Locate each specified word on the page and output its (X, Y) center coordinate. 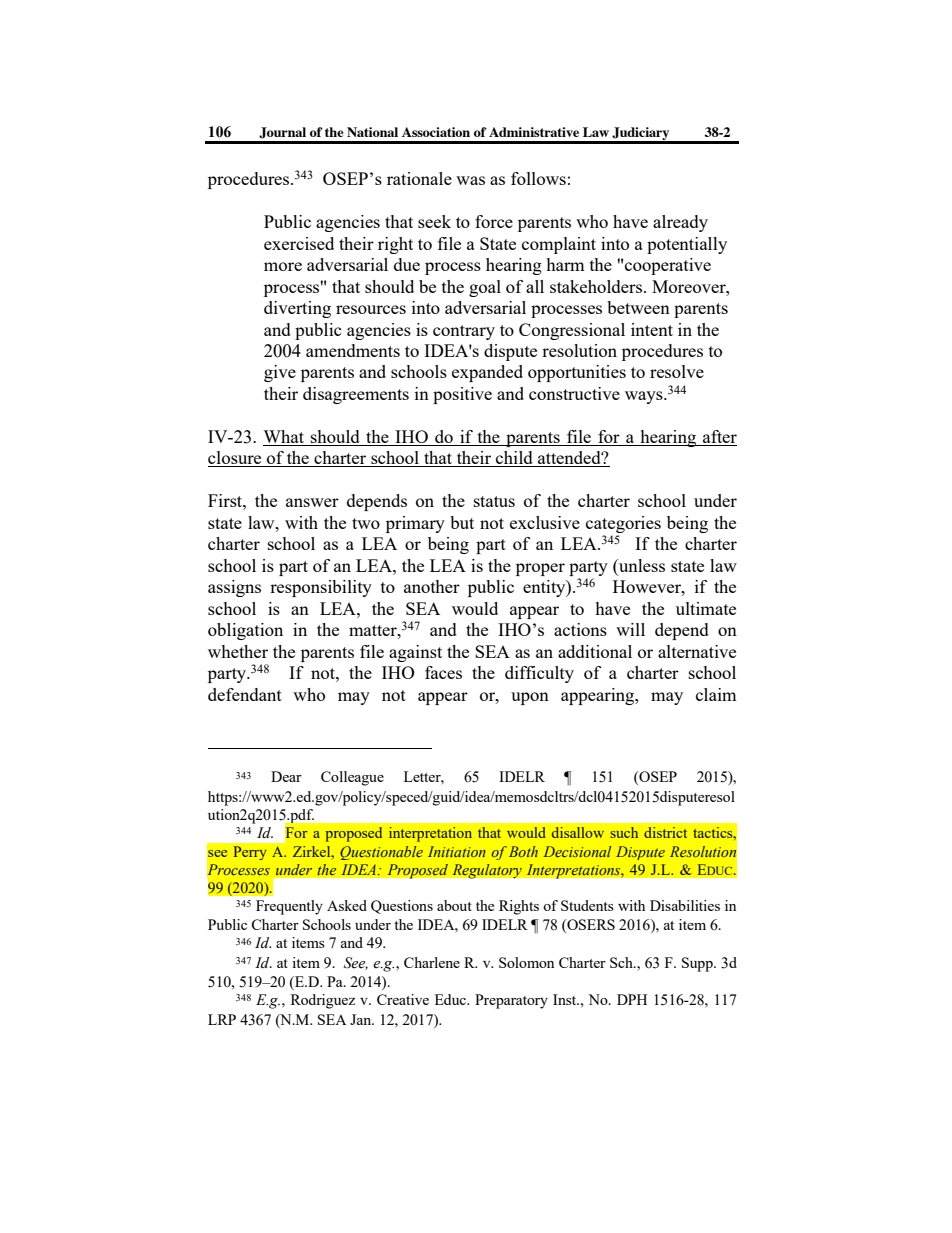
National (372, 132)
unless (641, 567)
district (665, 832)
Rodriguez (323, 1001)
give (280, 373)
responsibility (321, 588)
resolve (677, 371)
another (432, 586)
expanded (487, 373)
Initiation (457, 851)
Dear (286, 776)
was (470, 180)
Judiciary (641, 135)
